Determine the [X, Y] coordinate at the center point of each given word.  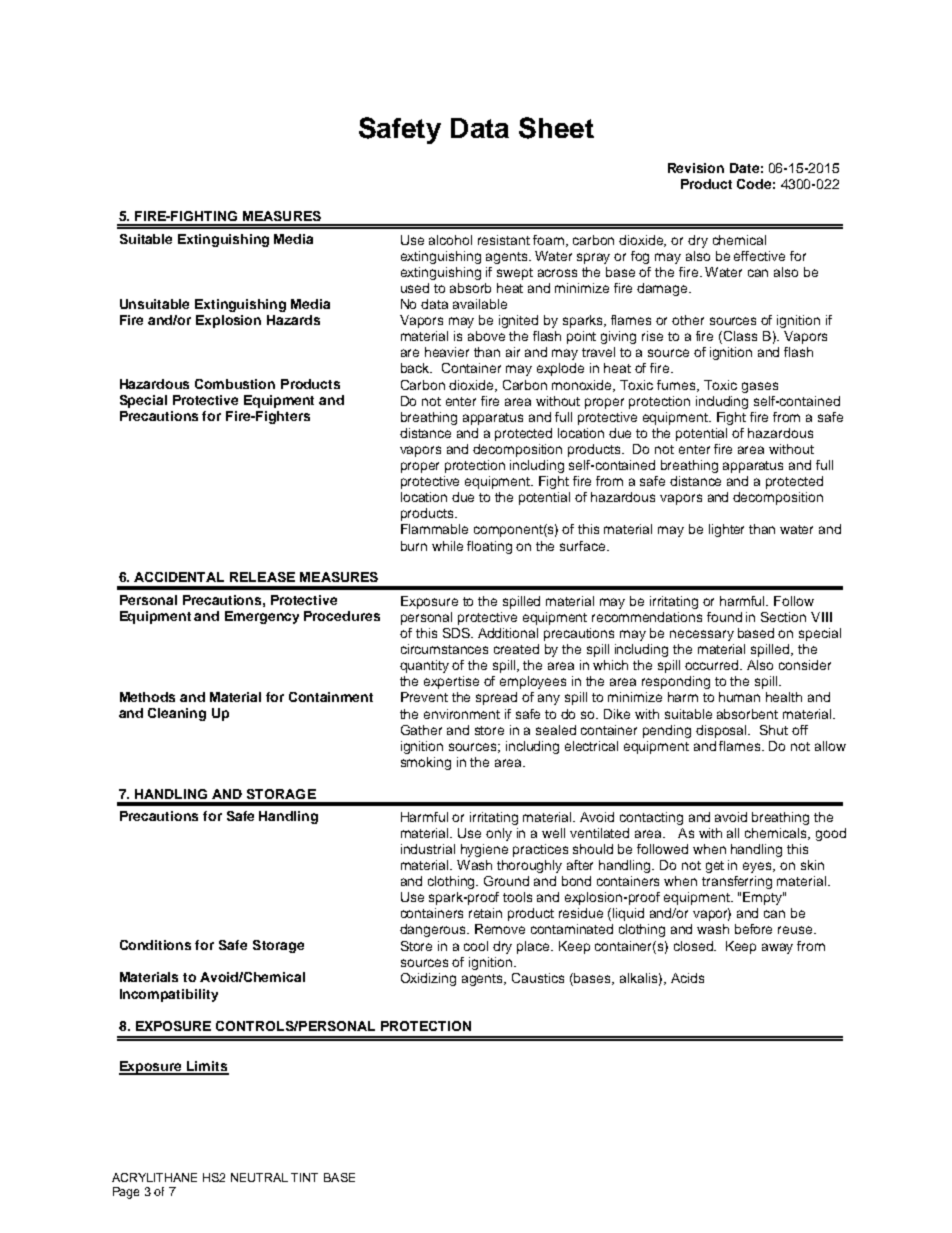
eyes [758, 867]
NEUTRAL [259, 1177]
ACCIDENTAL [179, 577]
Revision [696, 168]
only [499, 834]
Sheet [556, 128]
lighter [726, 530]
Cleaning [177, 714]
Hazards [293, 320]
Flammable [434, 529]
